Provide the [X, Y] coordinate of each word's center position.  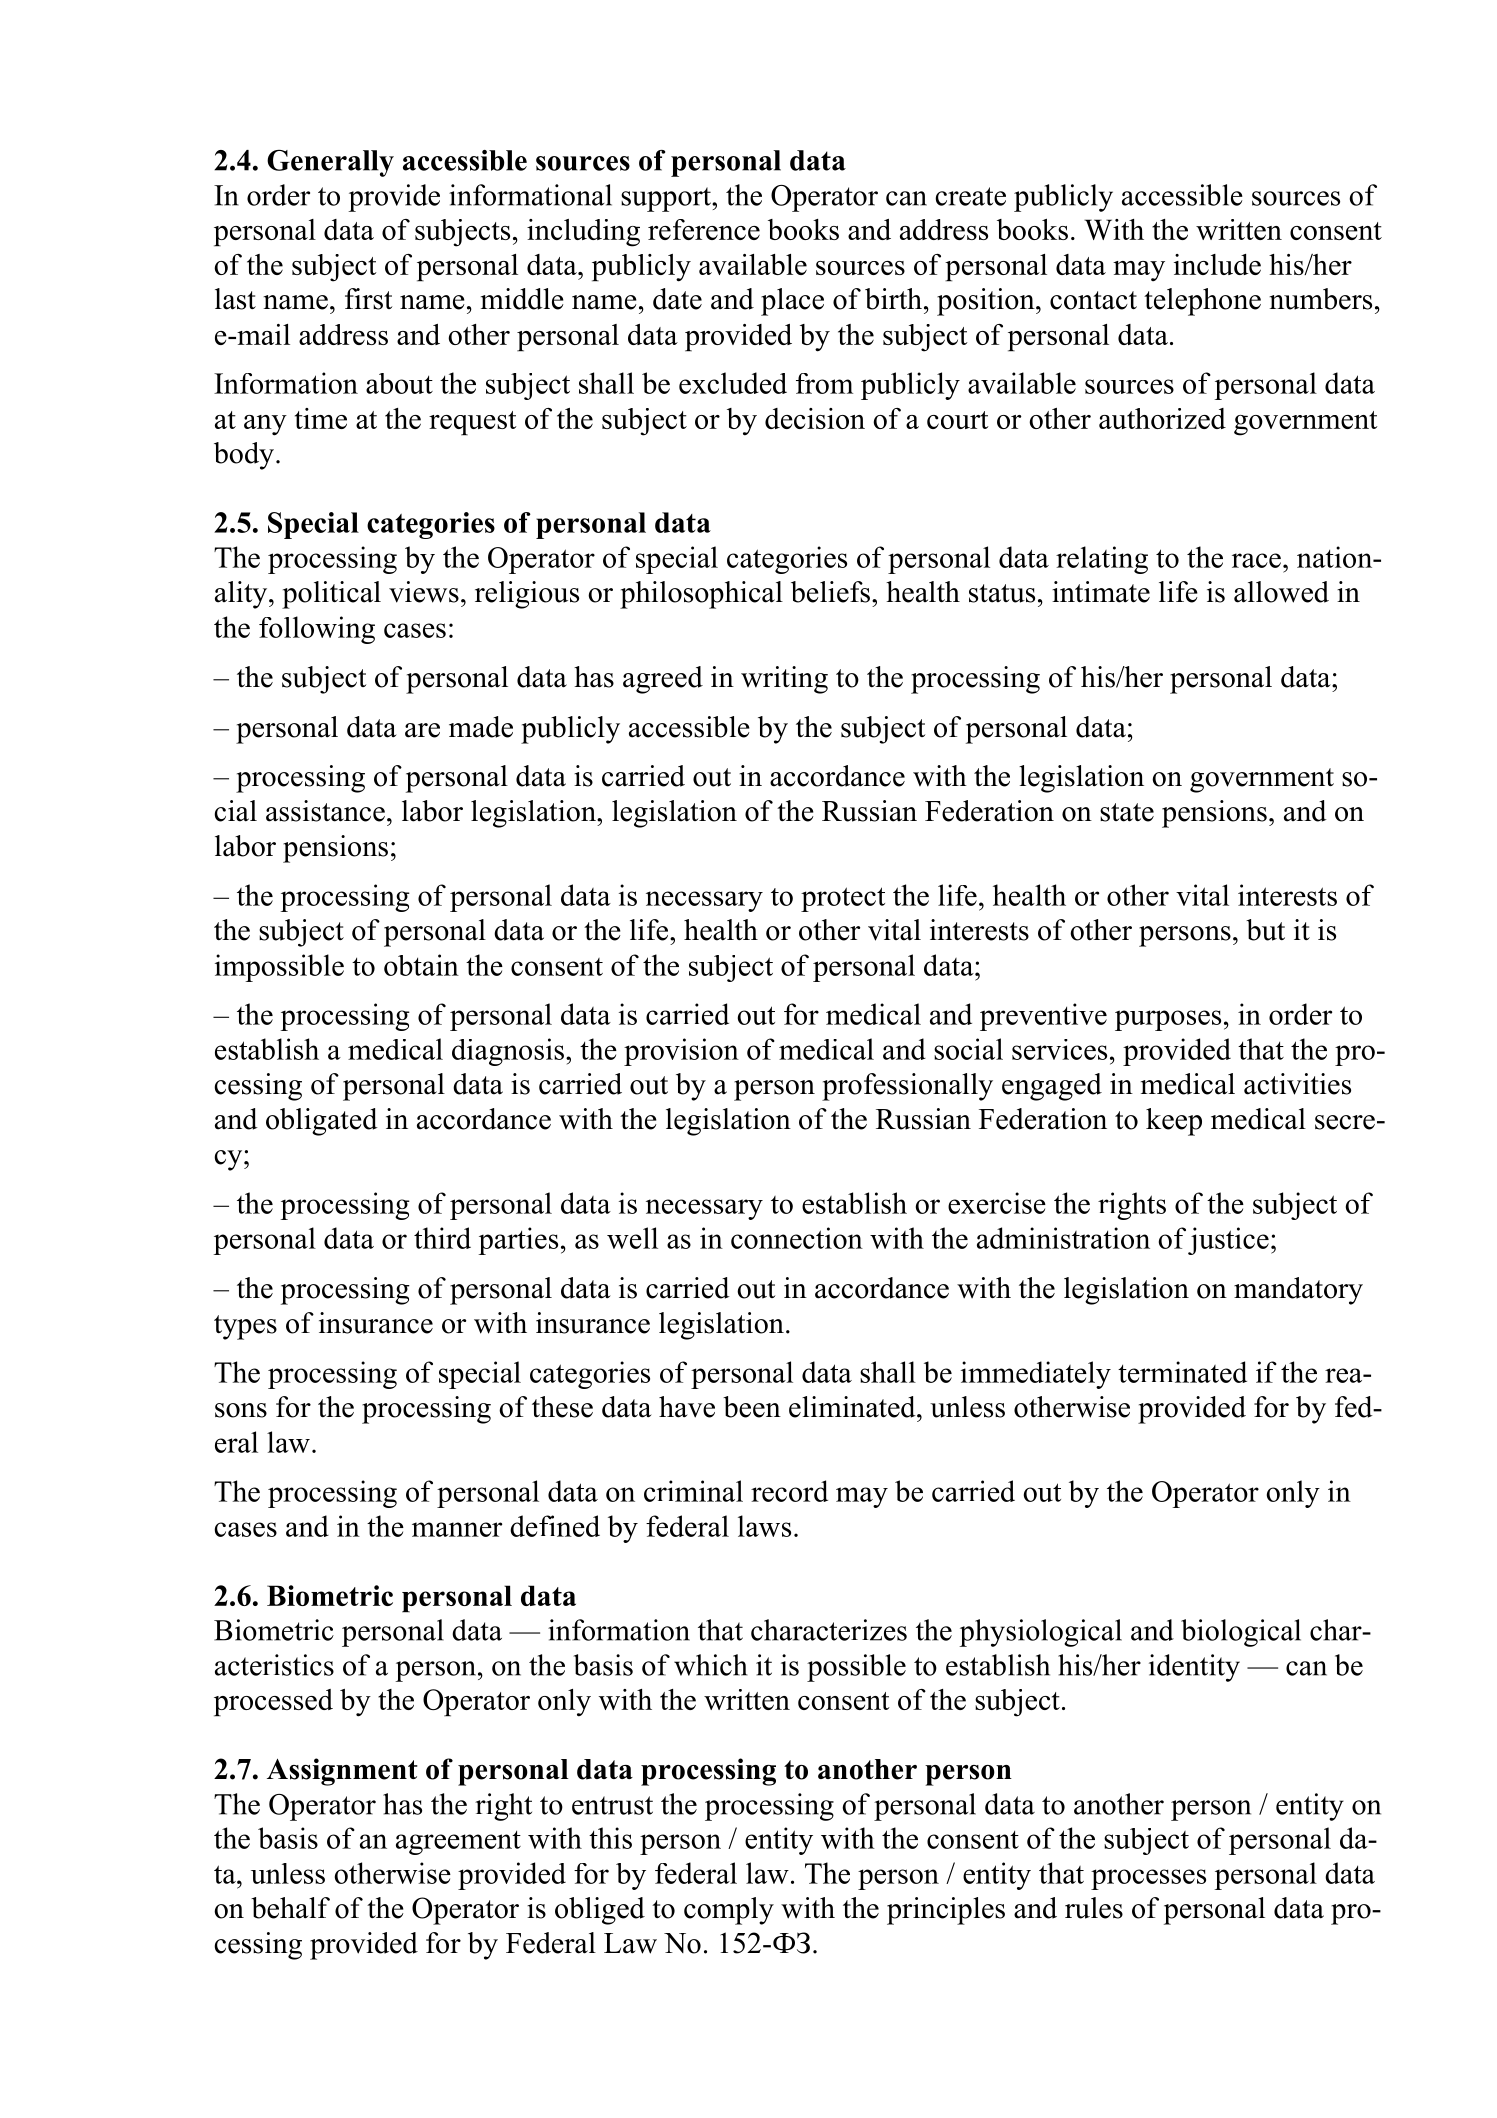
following [317, 630]
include [1217, 264]
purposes [1168, 1020]
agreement [458, 1842]
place [792, 302]
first [368, 299]
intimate [1101, 592]
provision [681, 1052]
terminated [1182, 1372]
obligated [322, 1122]
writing [784, 680]
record [789, 1491]
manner [457, 1529]
